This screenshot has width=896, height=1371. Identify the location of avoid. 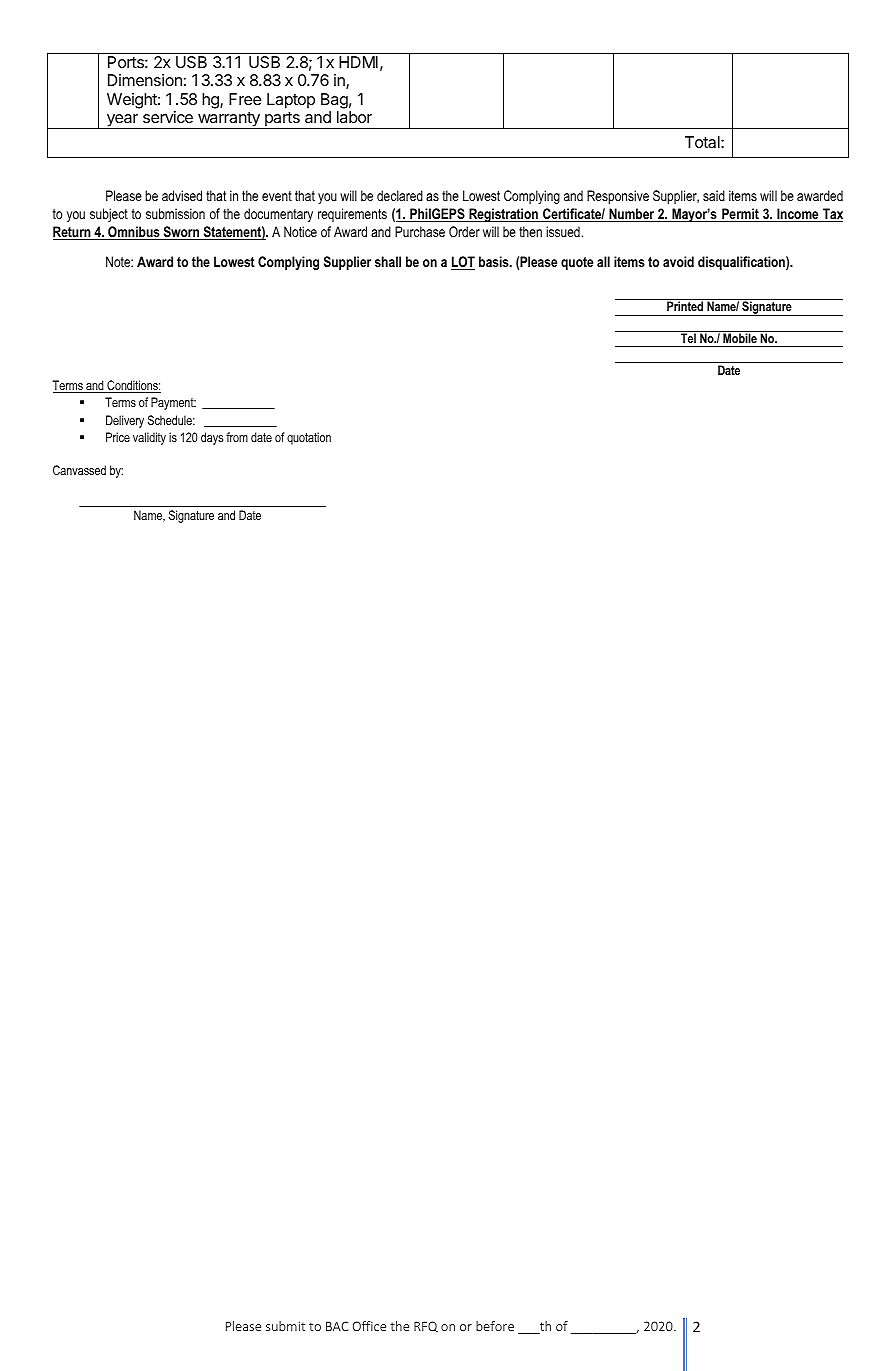
(678, 261).
